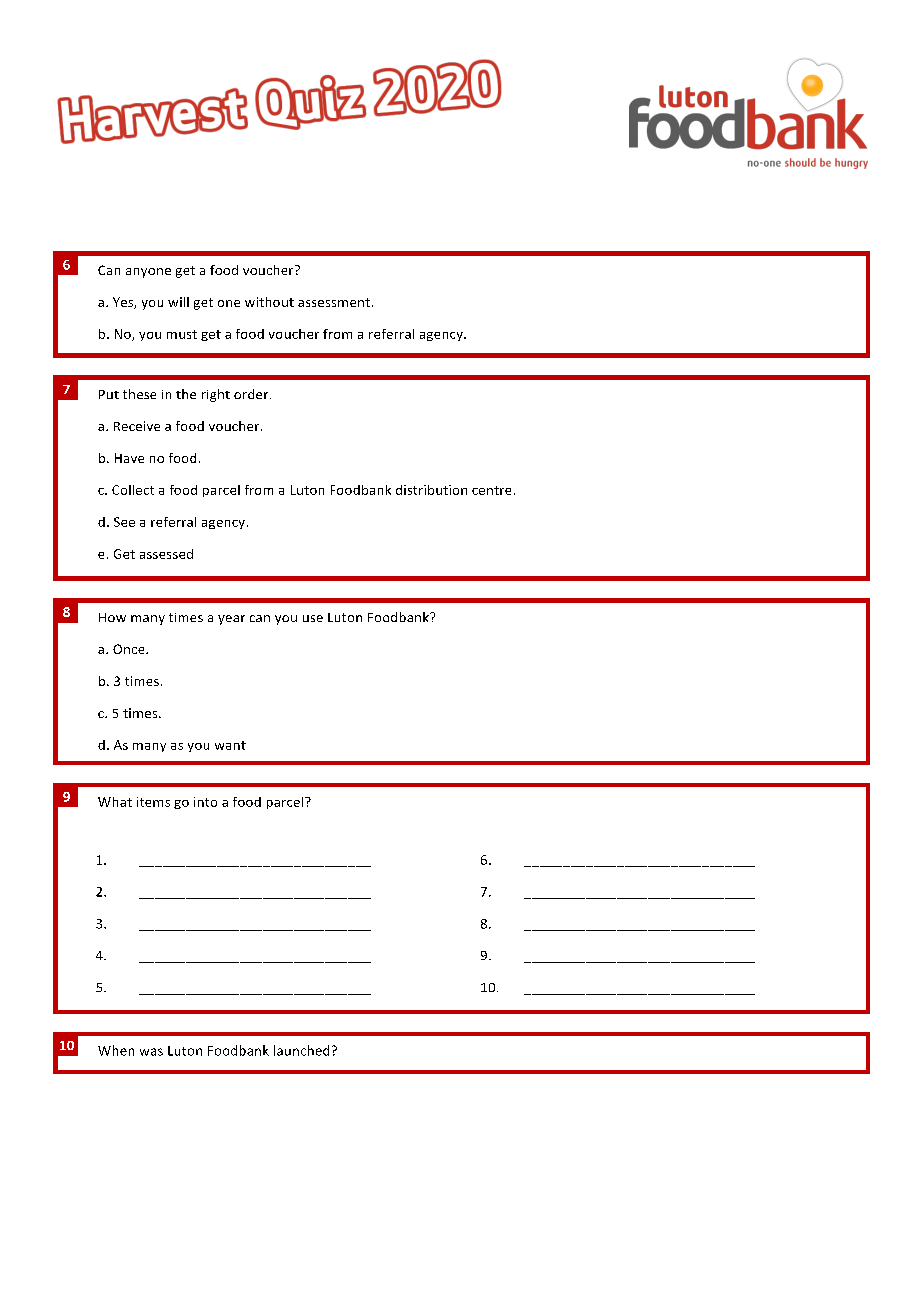  I want to click on into, so click(205, 802).
